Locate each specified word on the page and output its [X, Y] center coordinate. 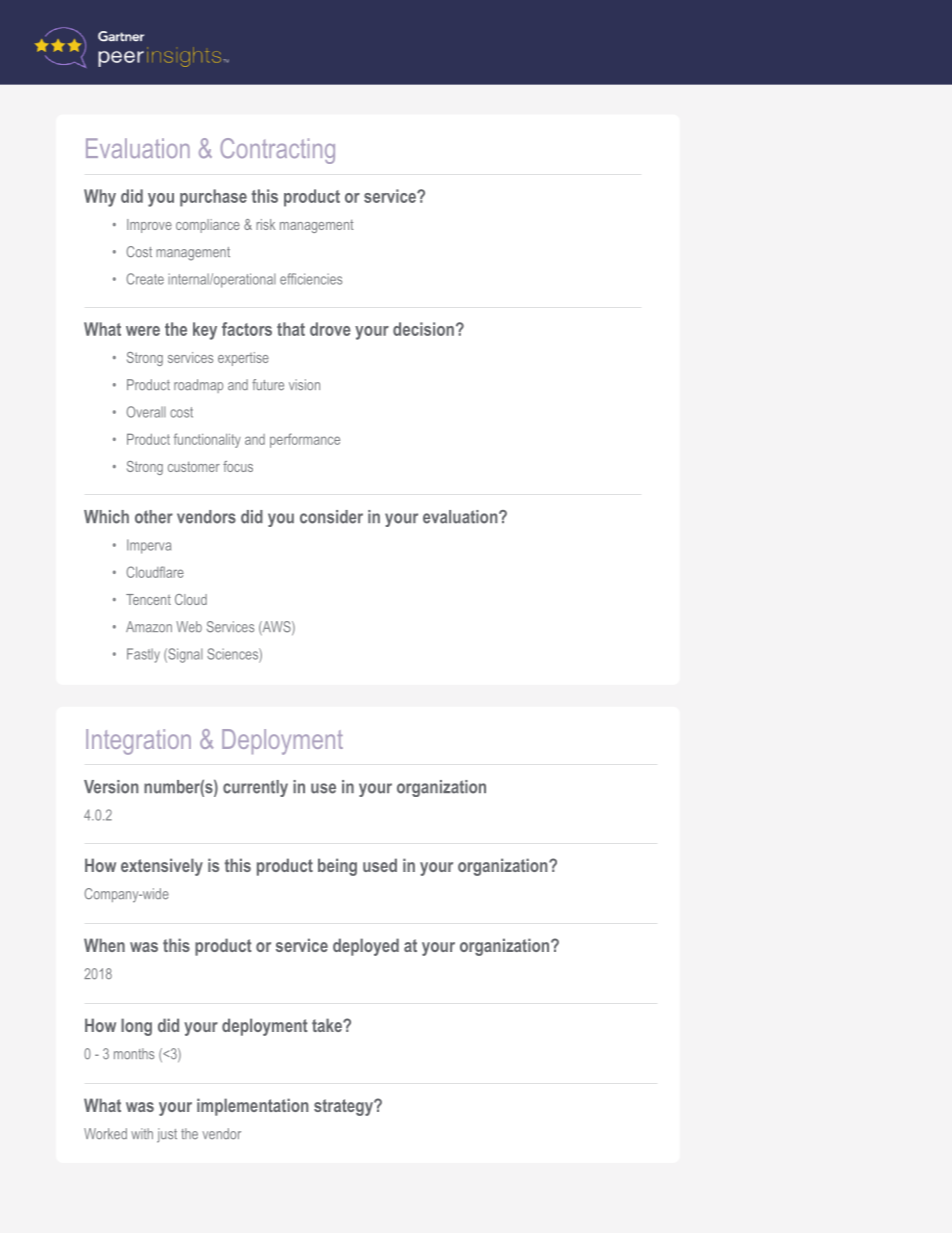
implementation [253, 1107]
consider [331, 517]
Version [111, 787]
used [380, 865]
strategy [344, 1107]
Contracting [277, 151]
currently [255, 788]
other [154, 517]
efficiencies [311, 279]
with [142, 1133]
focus [238, 466]
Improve [149, 226]
